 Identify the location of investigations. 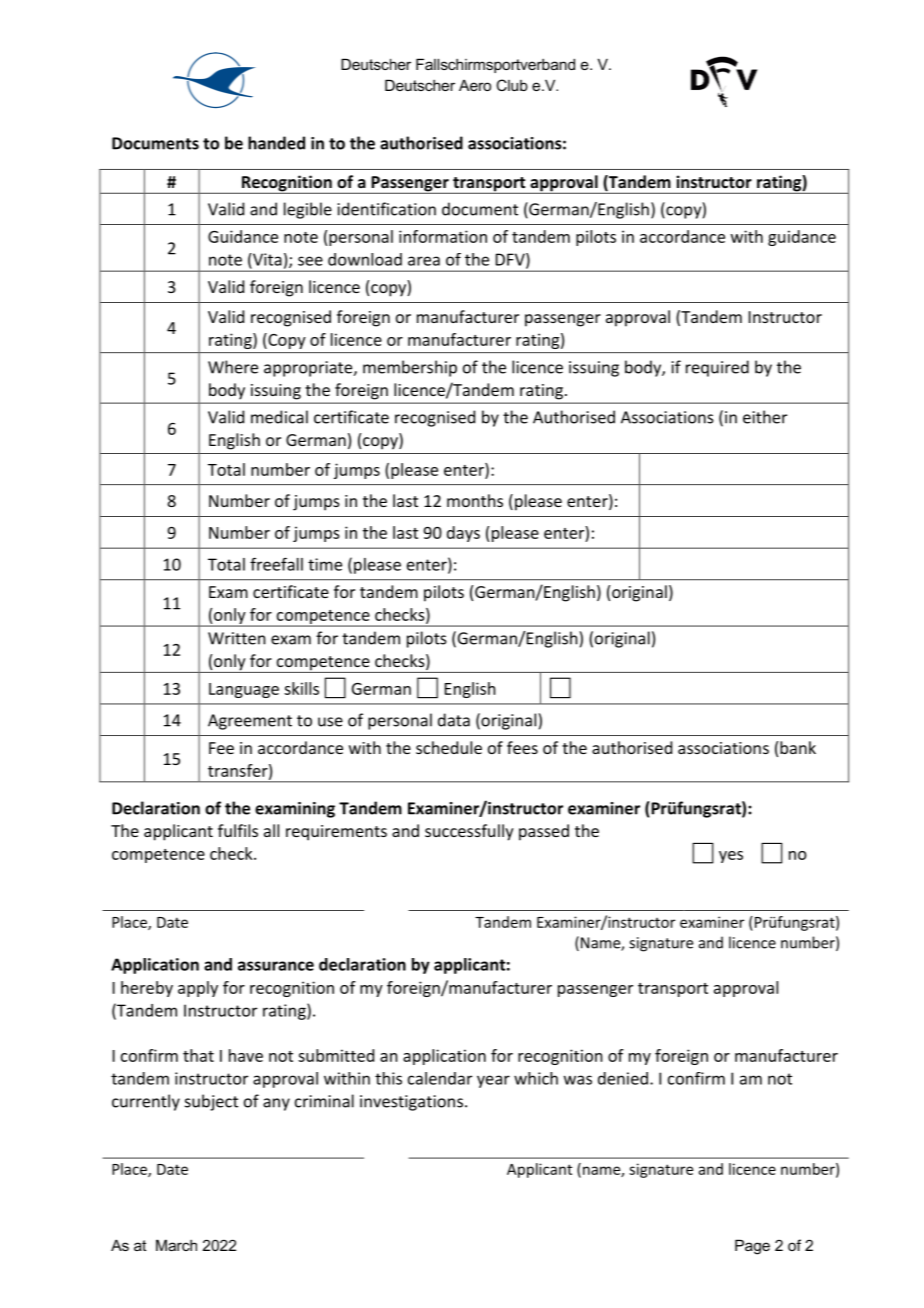
(411, 1103).
